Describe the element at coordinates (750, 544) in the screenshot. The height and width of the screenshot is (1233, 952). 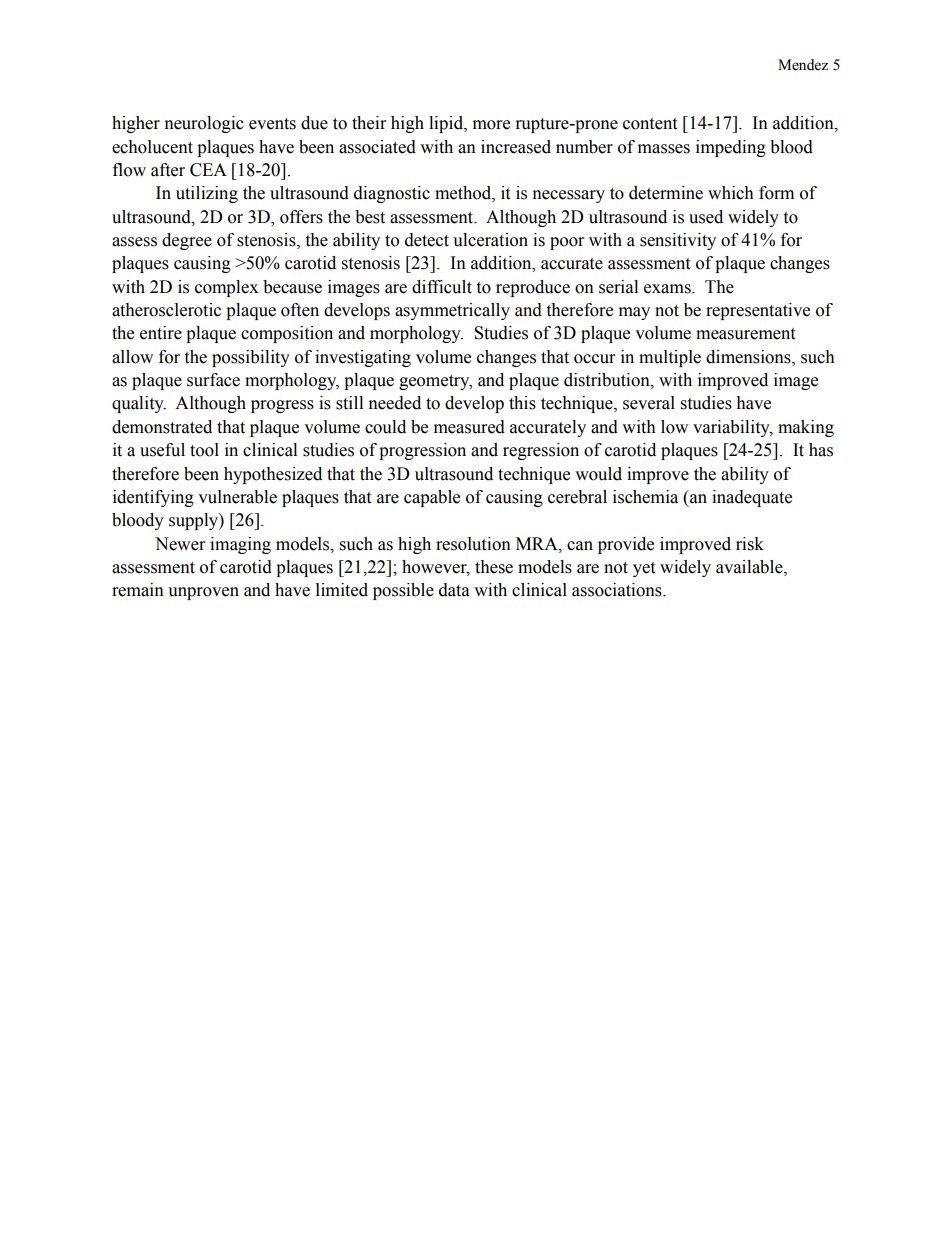
I see `risk` at that location.
